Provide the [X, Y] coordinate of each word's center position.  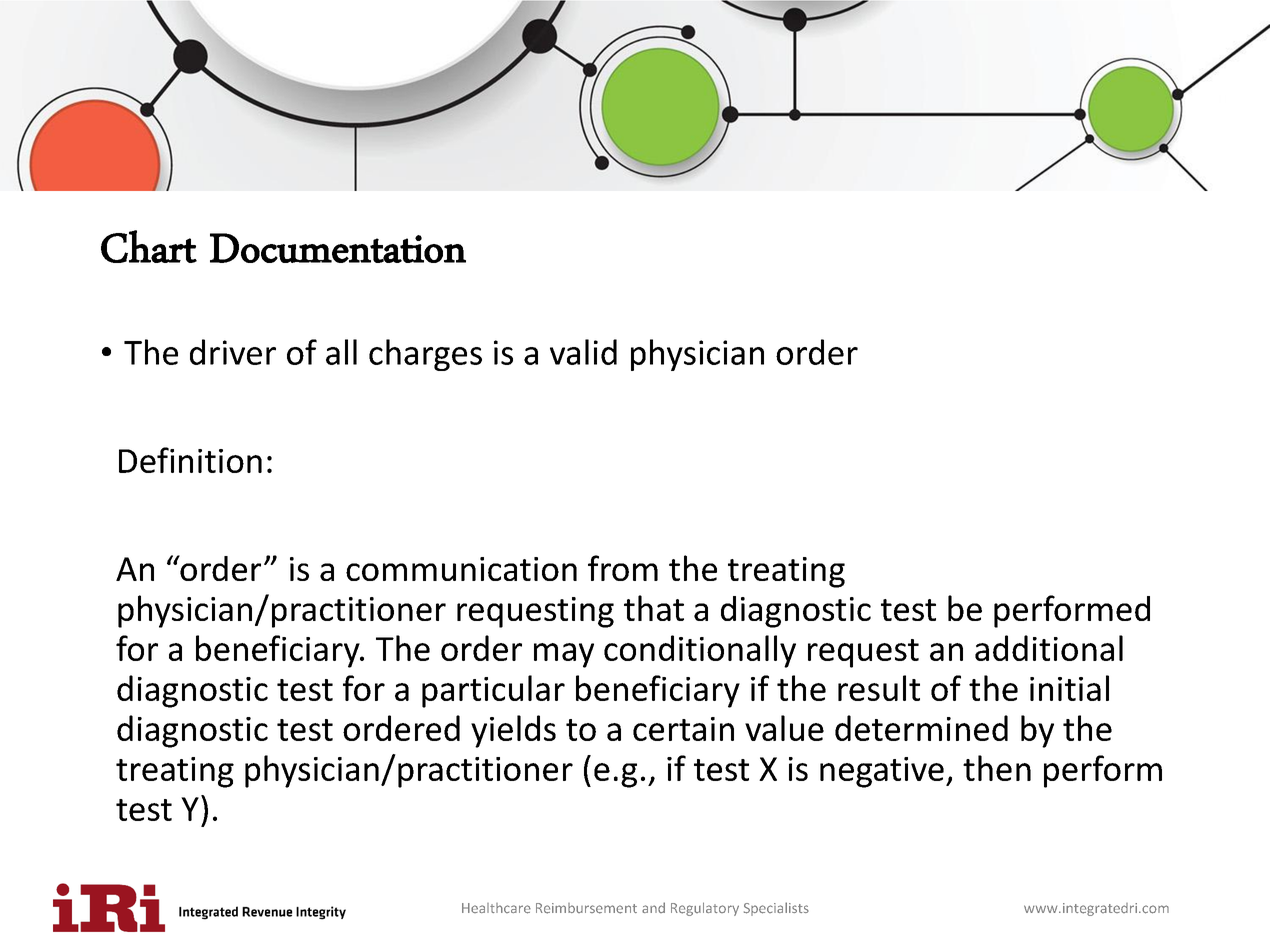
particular [493, 691]
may [564, 655]
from [623, 568]
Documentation [338, 248]
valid [583, 352]
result [879, 688]
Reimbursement [586, 908]
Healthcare [496, 908]
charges [425, 355]
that [654, 608]
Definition [190, 460]
